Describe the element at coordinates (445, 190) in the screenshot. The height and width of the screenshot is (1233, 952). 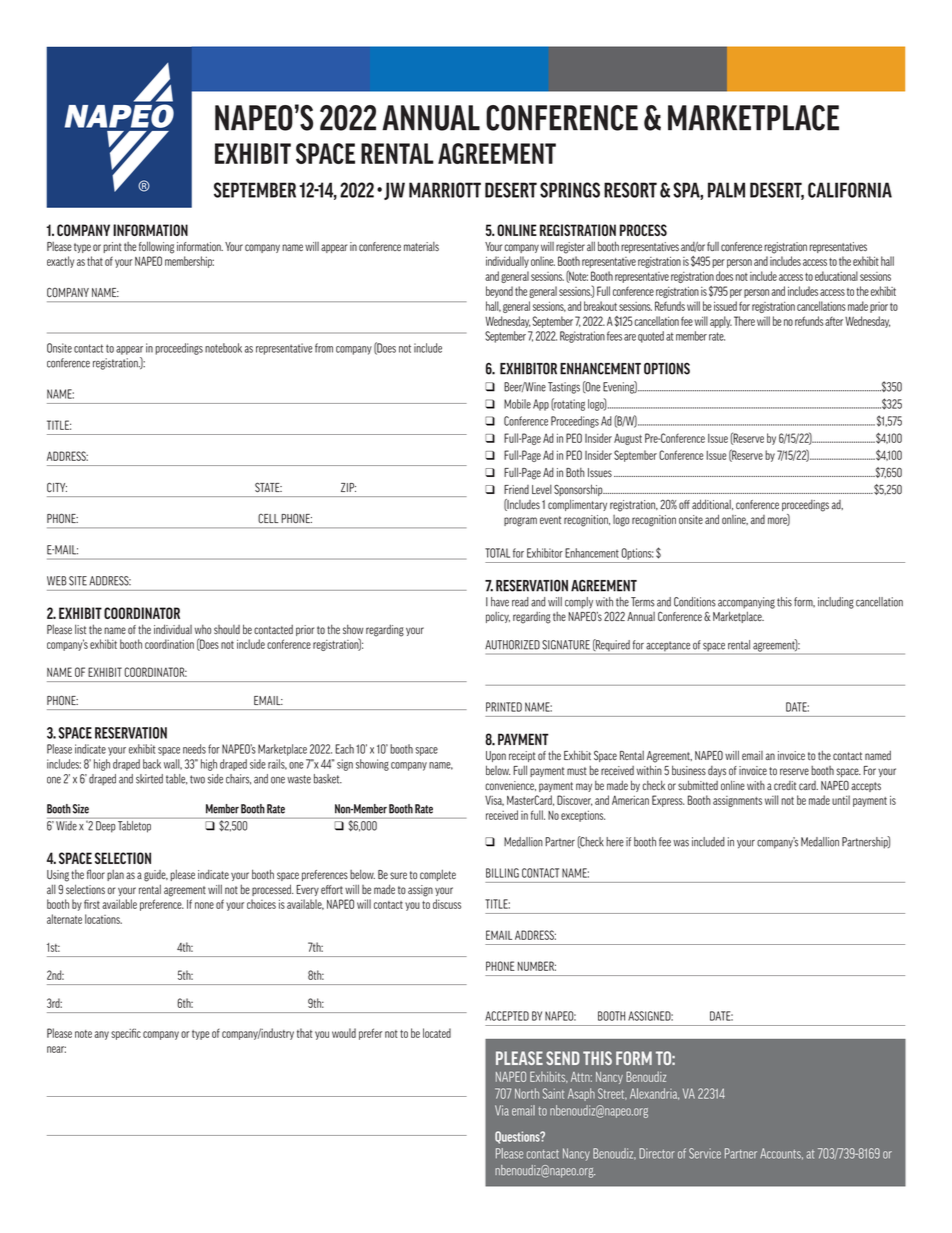
I see `MARRIOTT` at that location.
